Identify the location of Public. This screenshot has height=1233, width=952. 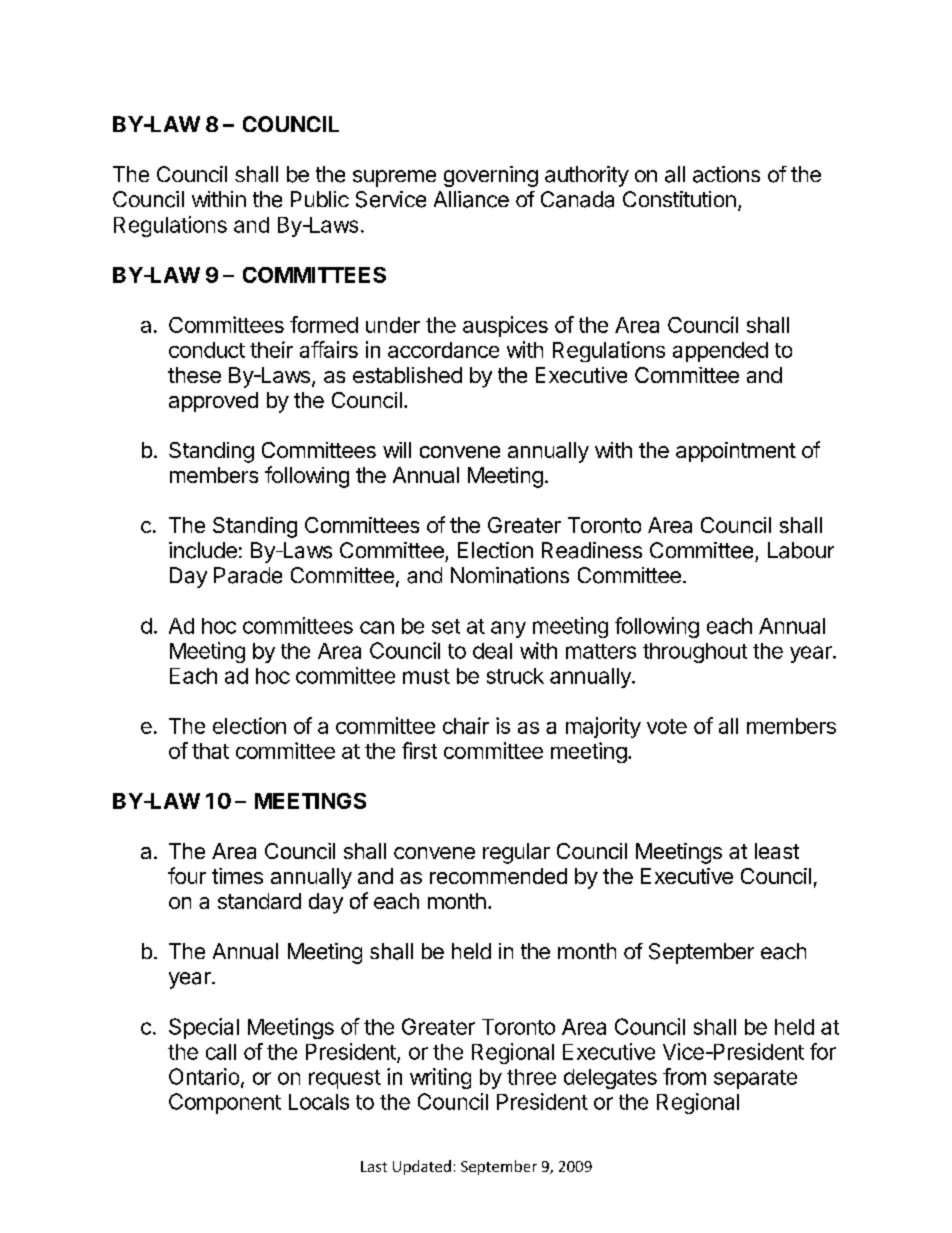
(320, 199).
